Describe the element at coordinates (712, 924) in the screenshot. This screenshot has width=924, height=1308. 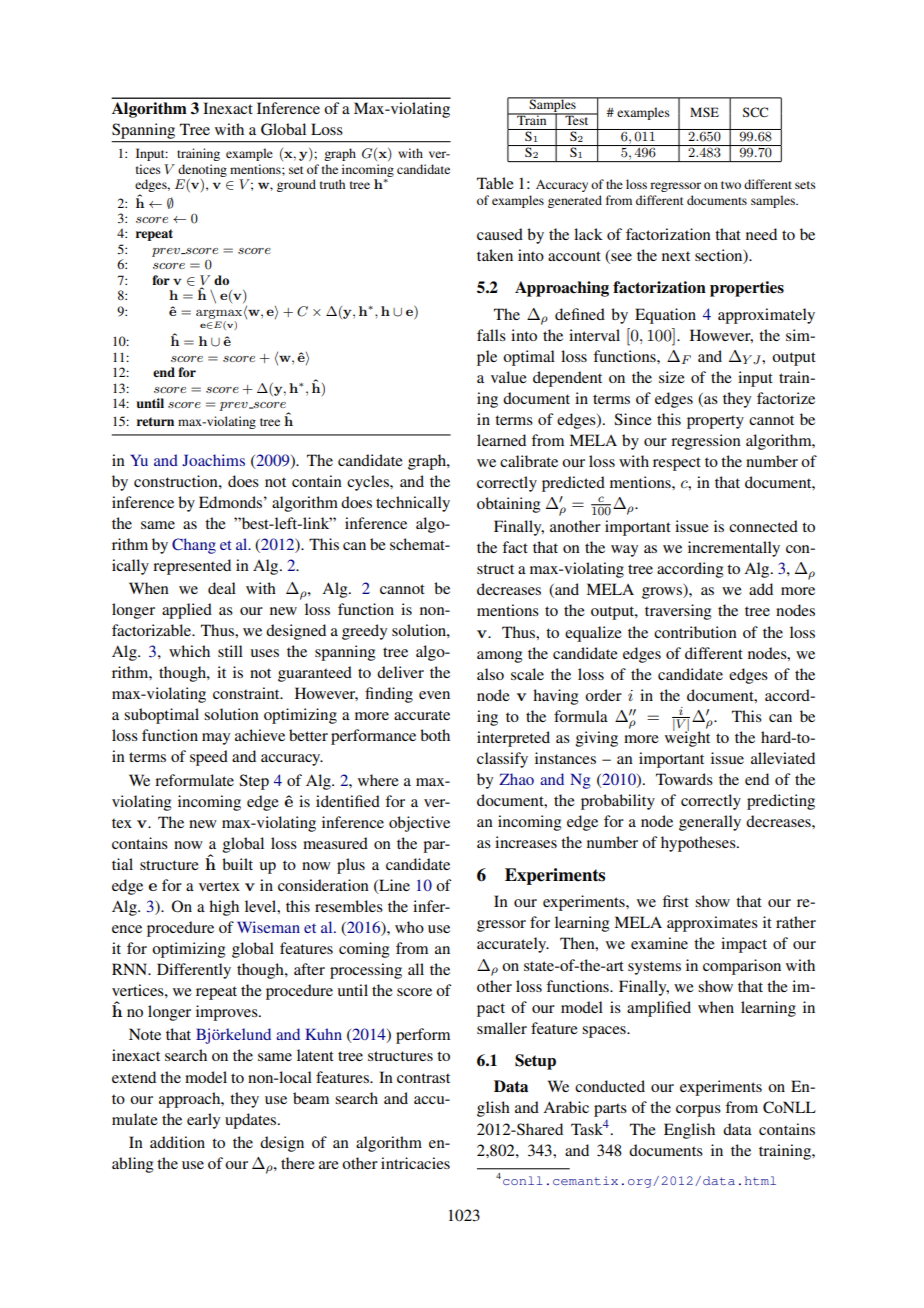
I see `approximates` at that location.
